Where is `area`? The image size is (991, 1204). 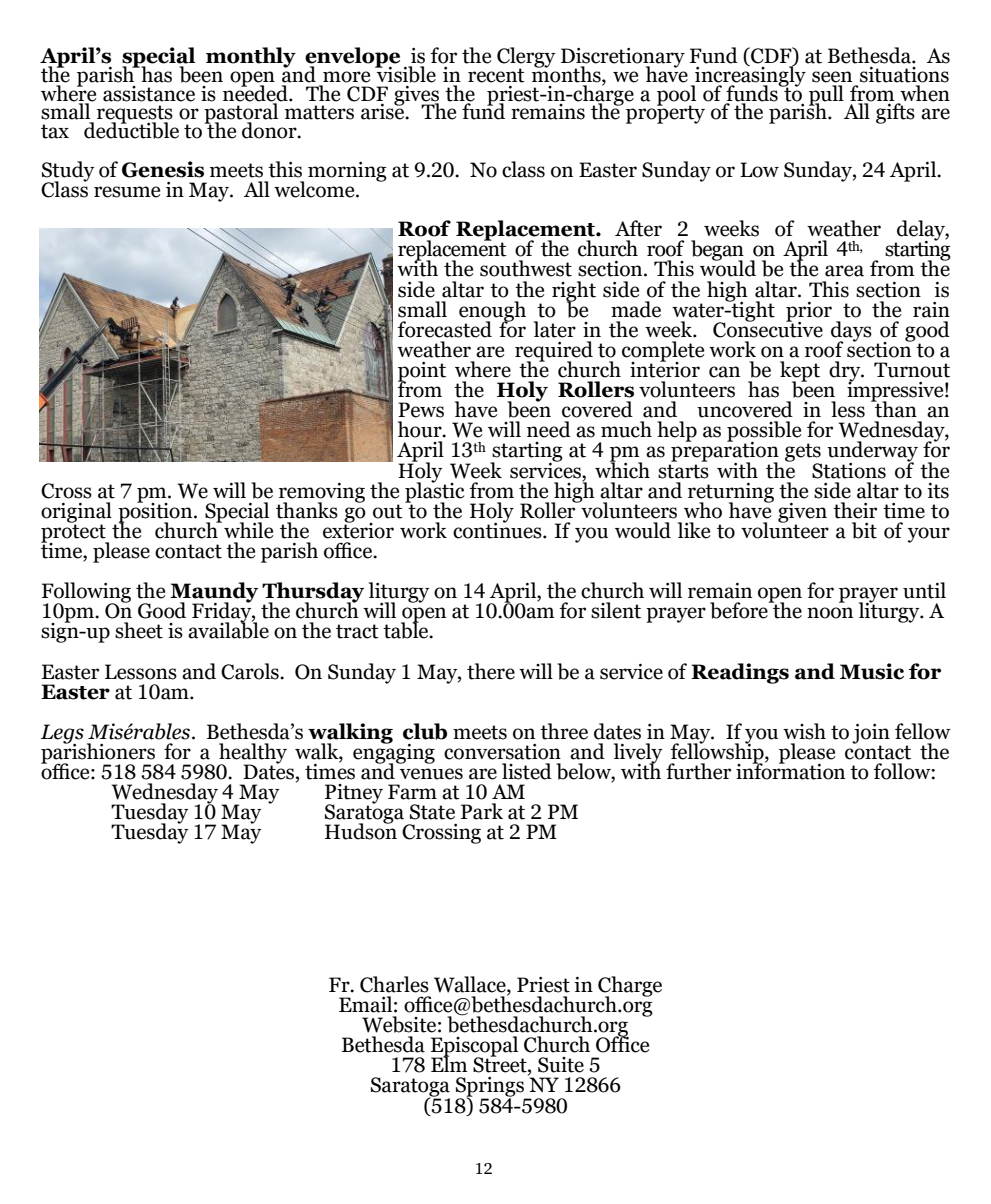 area is located at coordinates (844, 271).
